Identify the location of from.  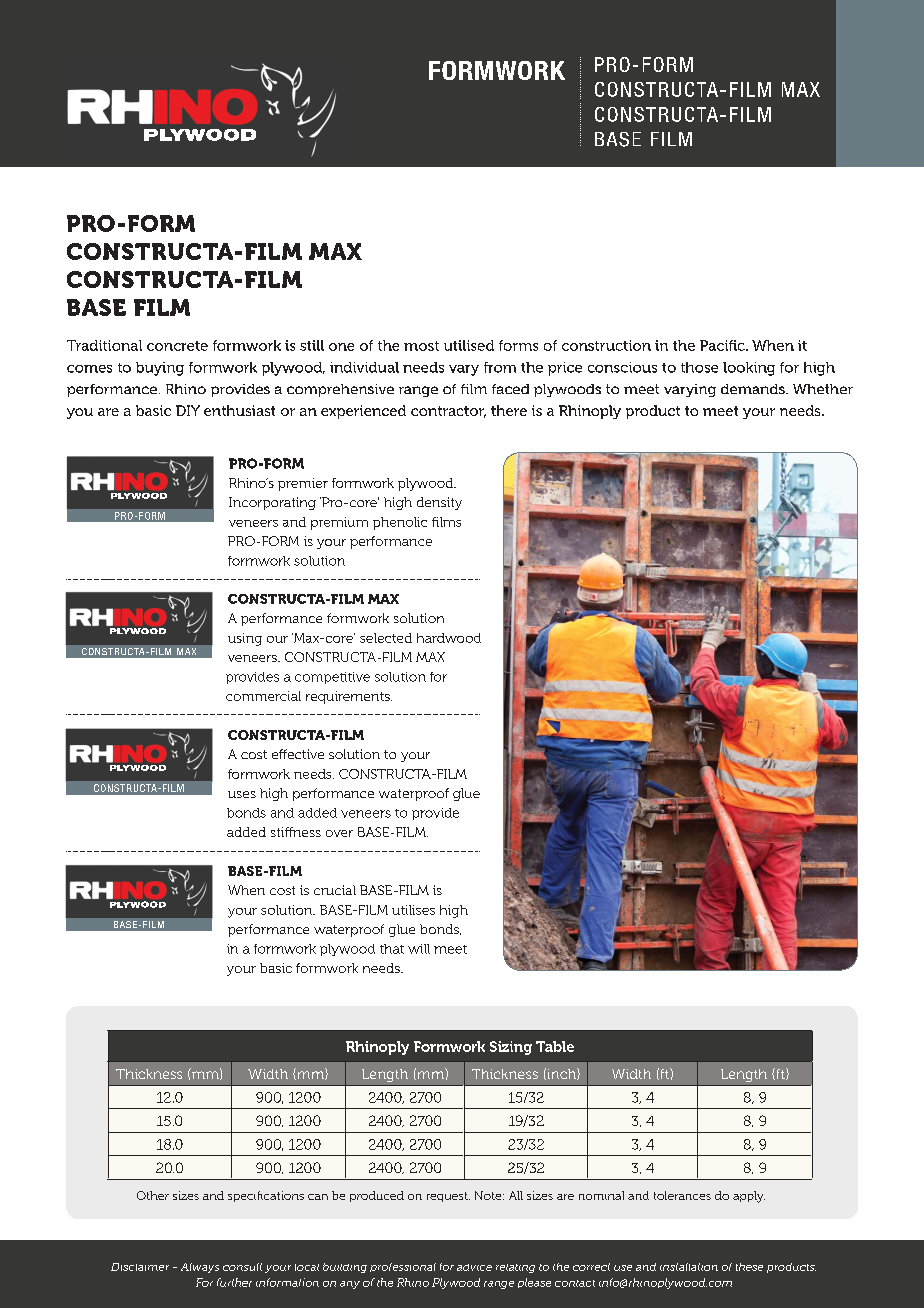
(500, 367).
